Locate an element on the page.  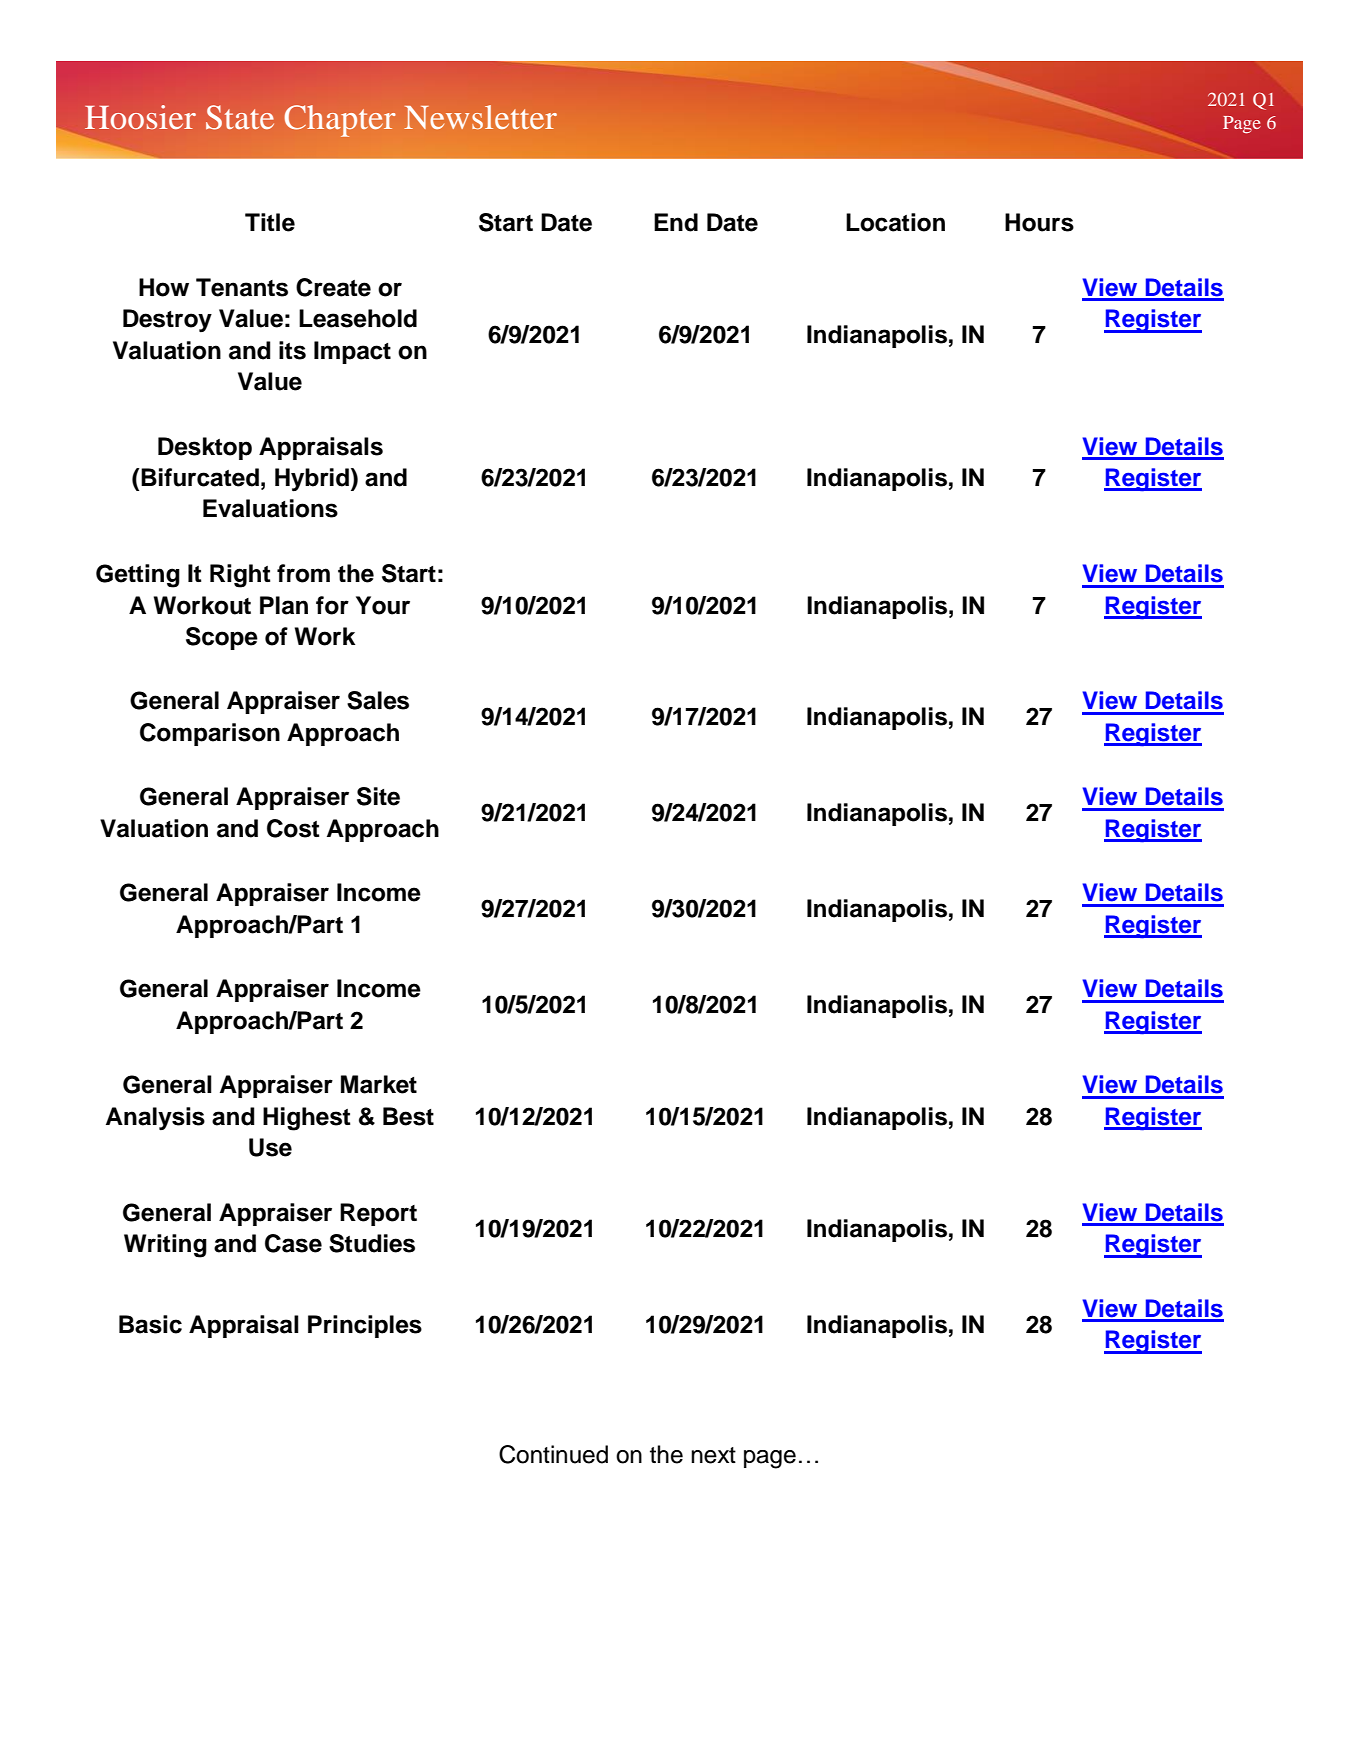
Basic is located at coordinates (150, 1324).
